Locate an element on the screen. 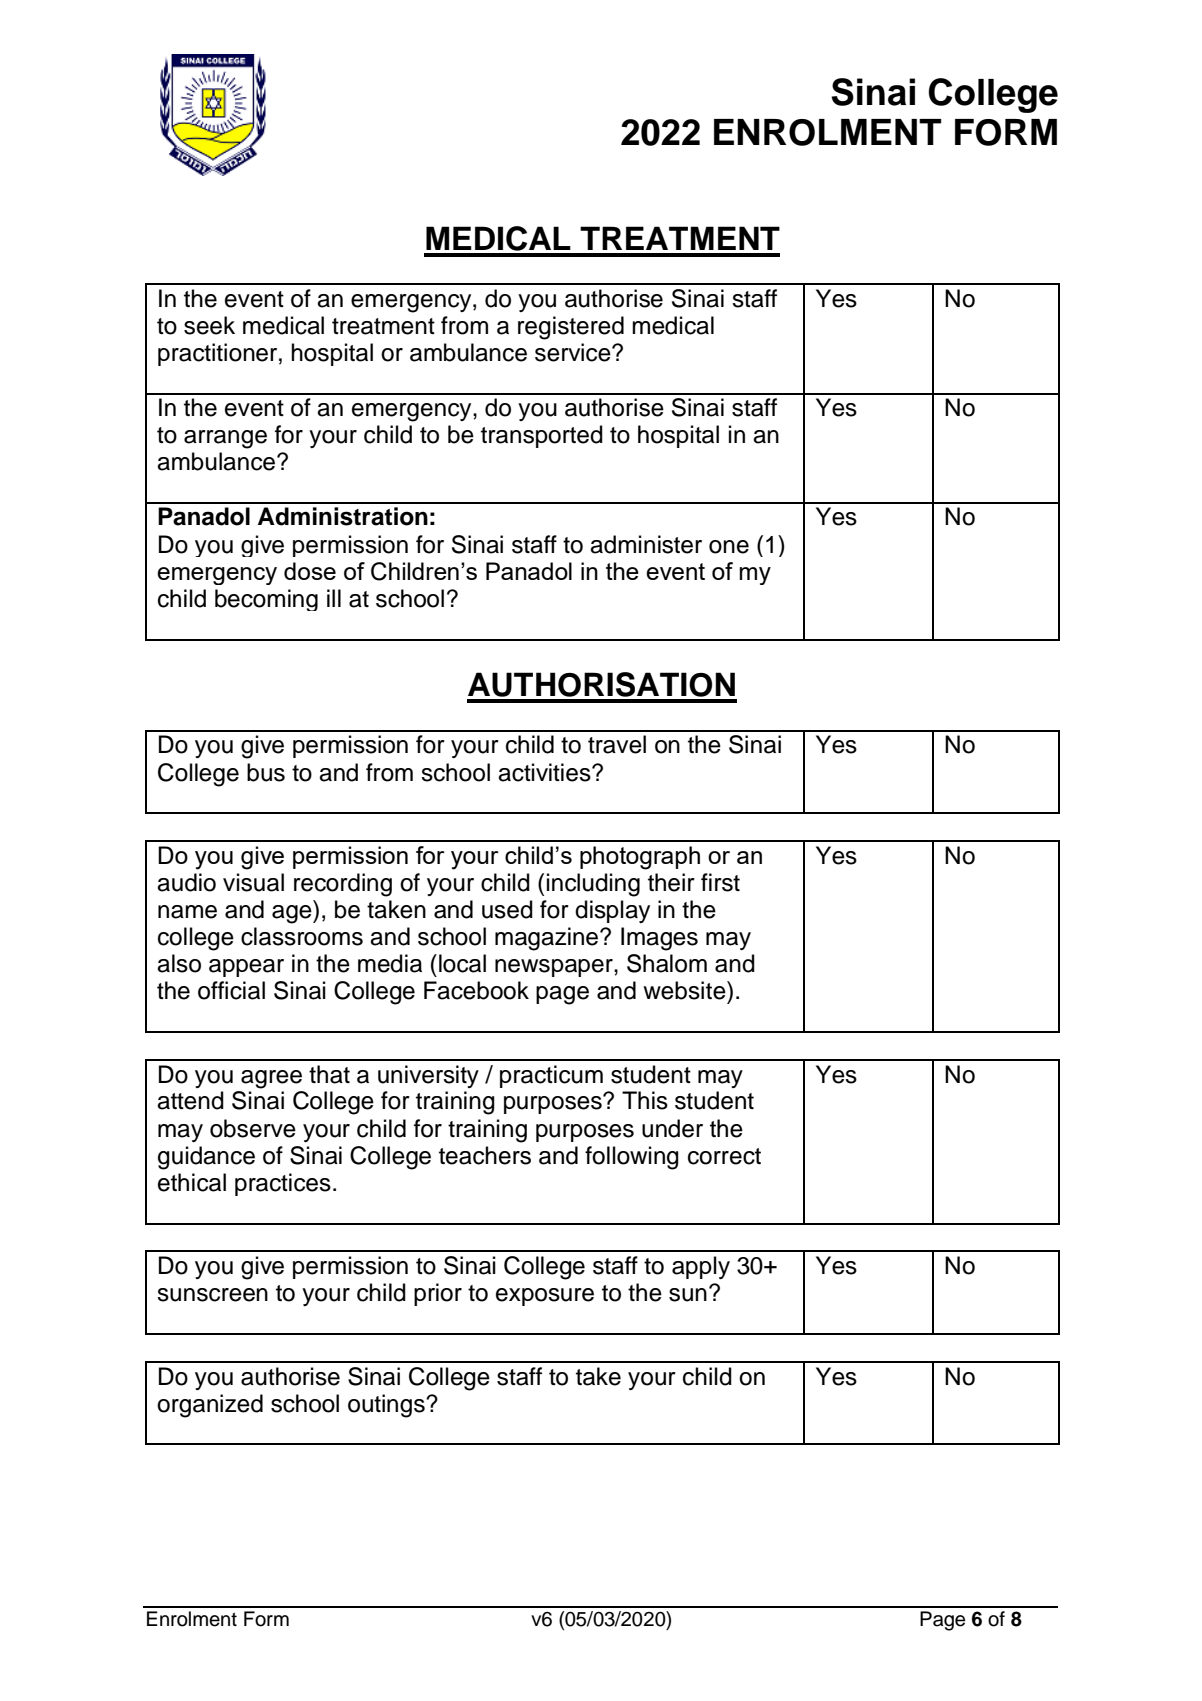 The width and height of the screenshot is (1202, 1701). transported is located at coordinates (542, 436).
